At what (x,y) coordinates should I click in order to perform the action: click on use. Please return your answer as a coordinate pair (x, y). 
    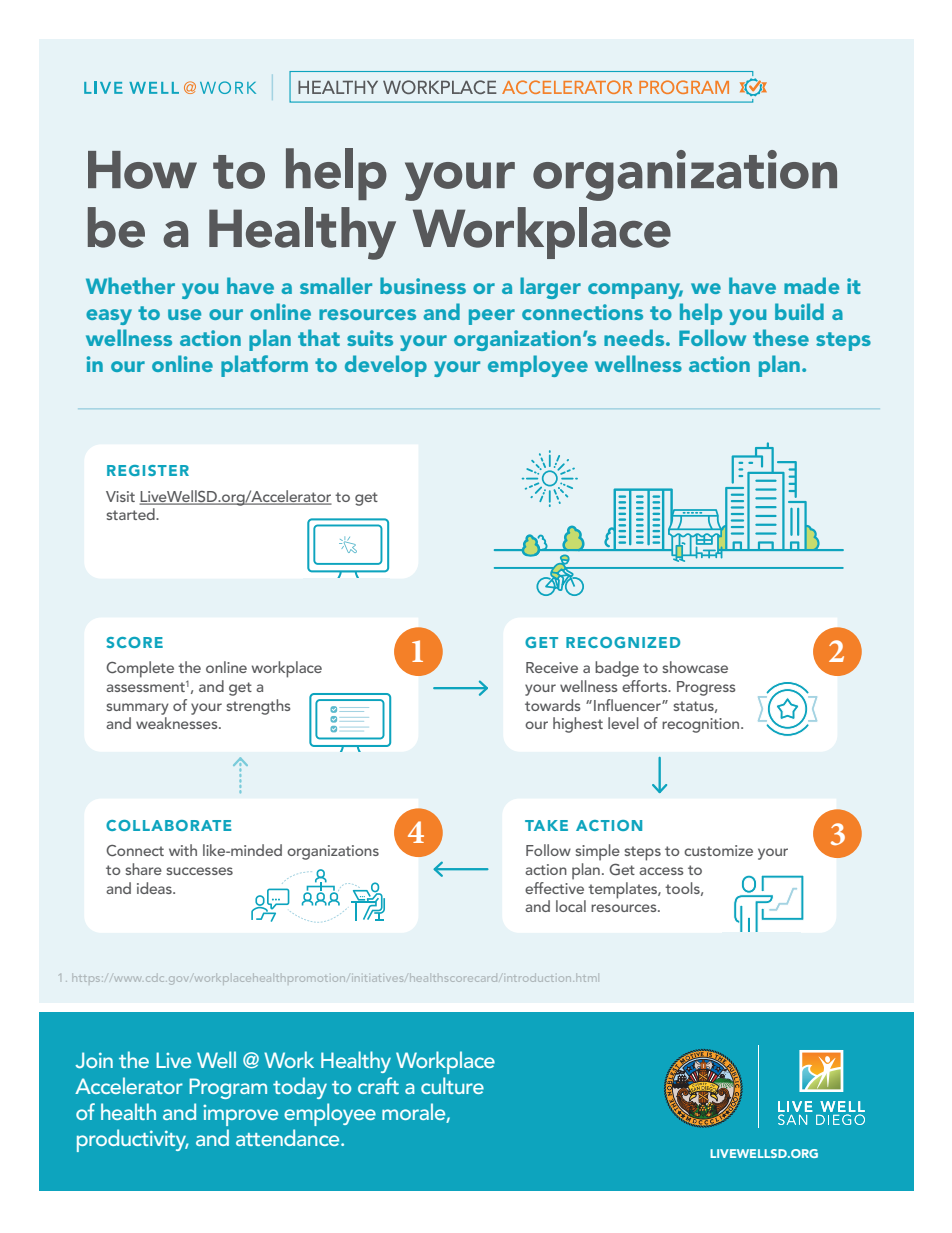
    Looking at the image, I should click on (184, 314).
